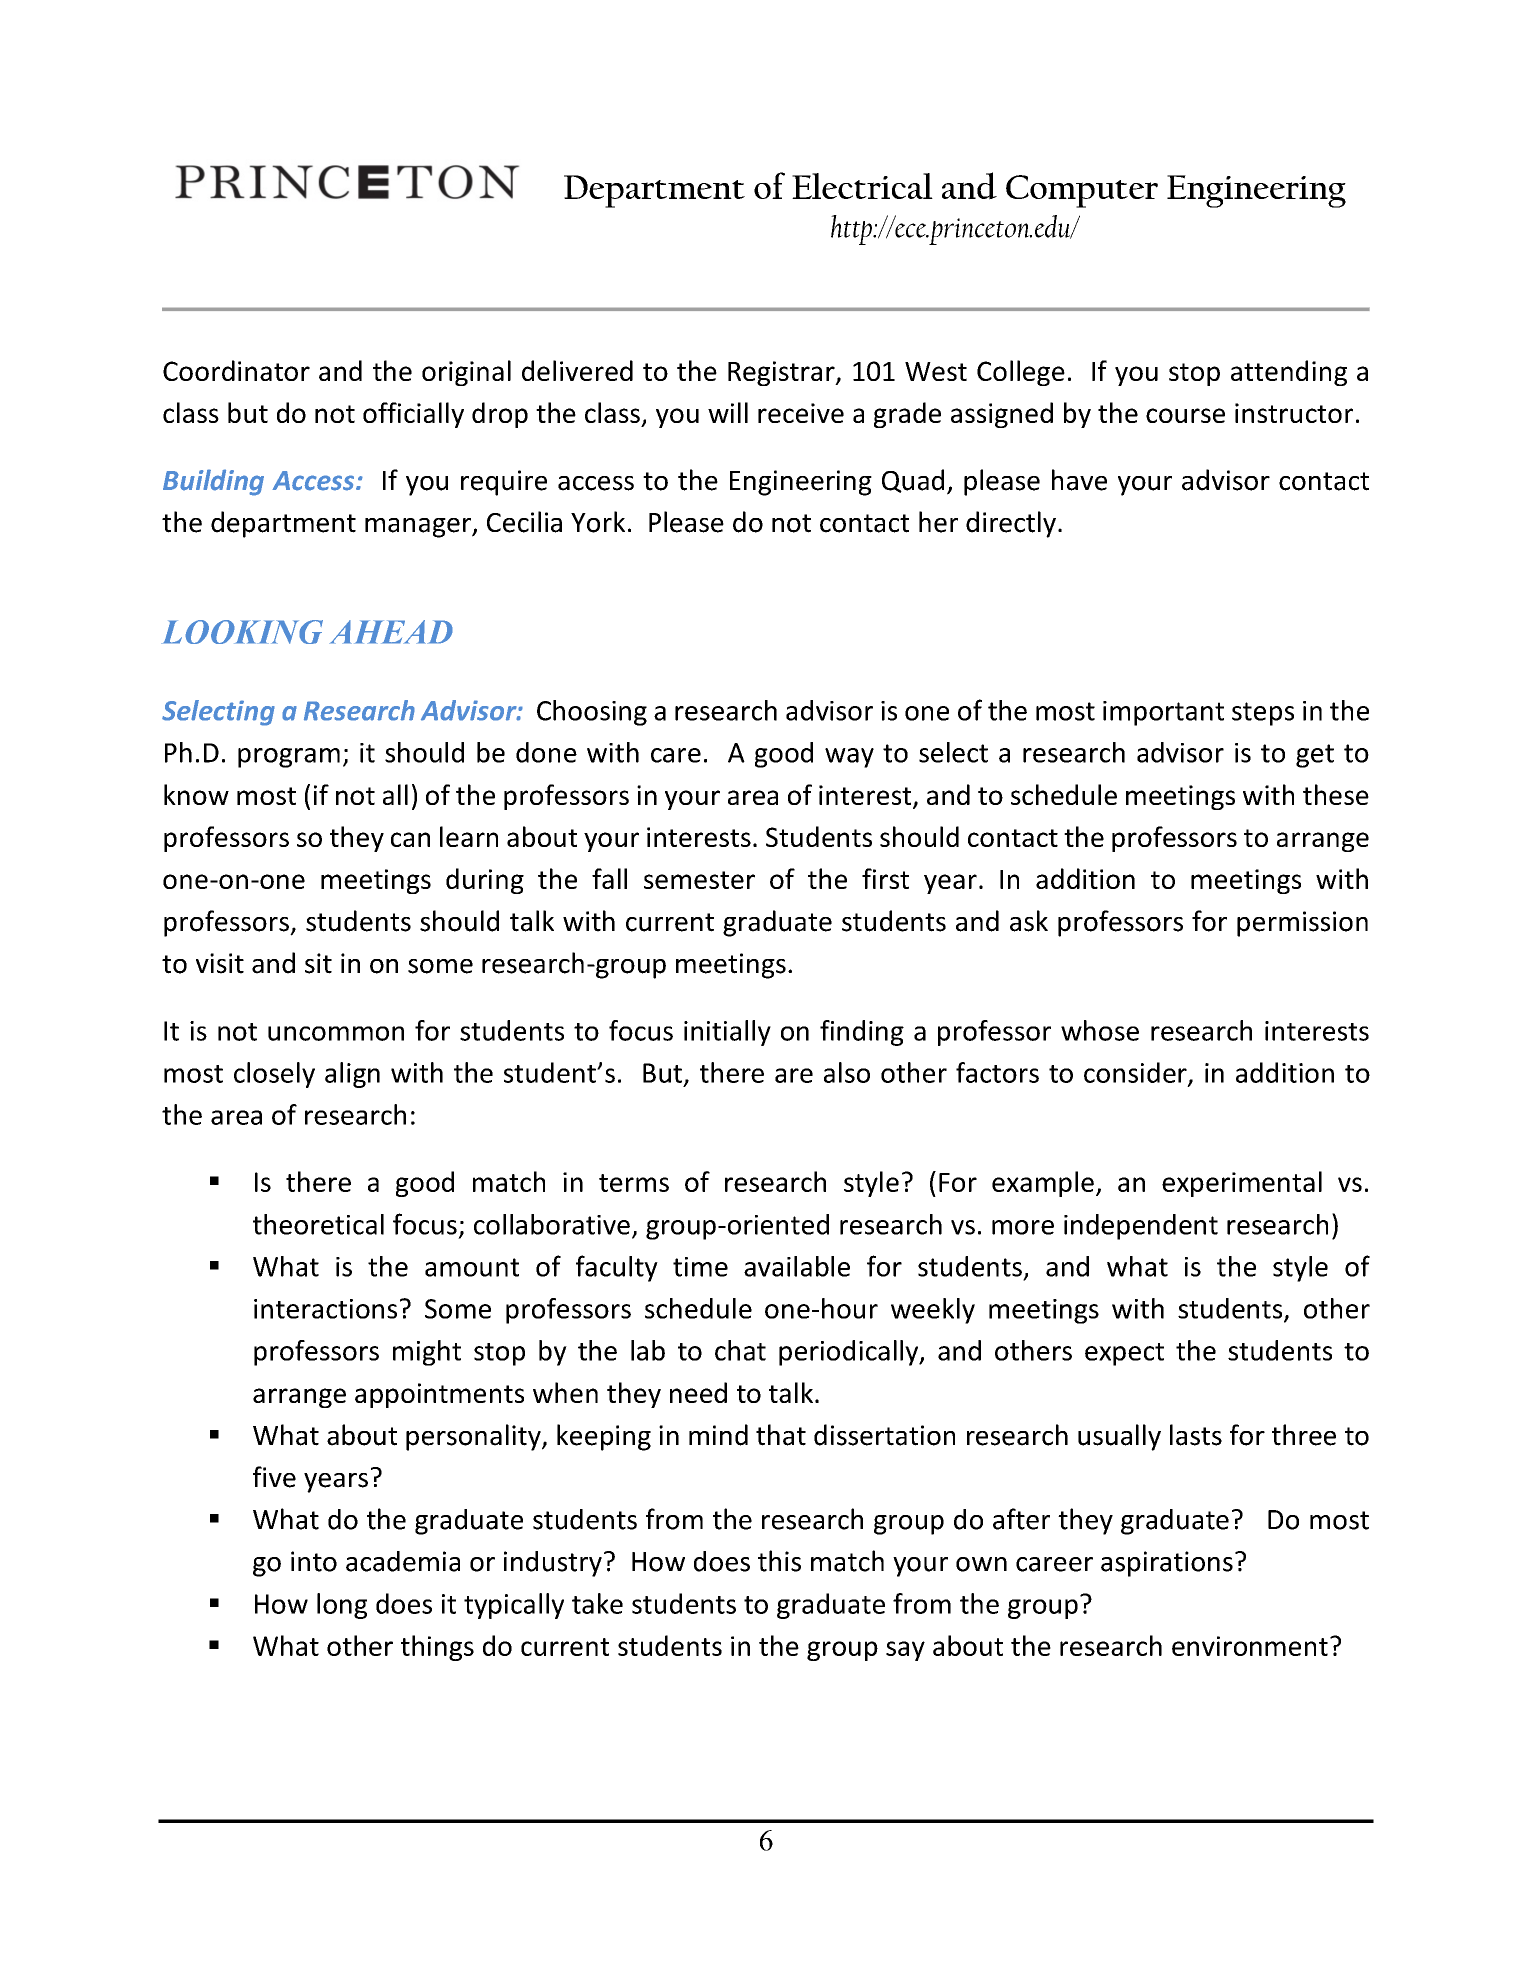  Describe the element at coordinates (391, 632) in the image. I see `AHEAD` at that location.
